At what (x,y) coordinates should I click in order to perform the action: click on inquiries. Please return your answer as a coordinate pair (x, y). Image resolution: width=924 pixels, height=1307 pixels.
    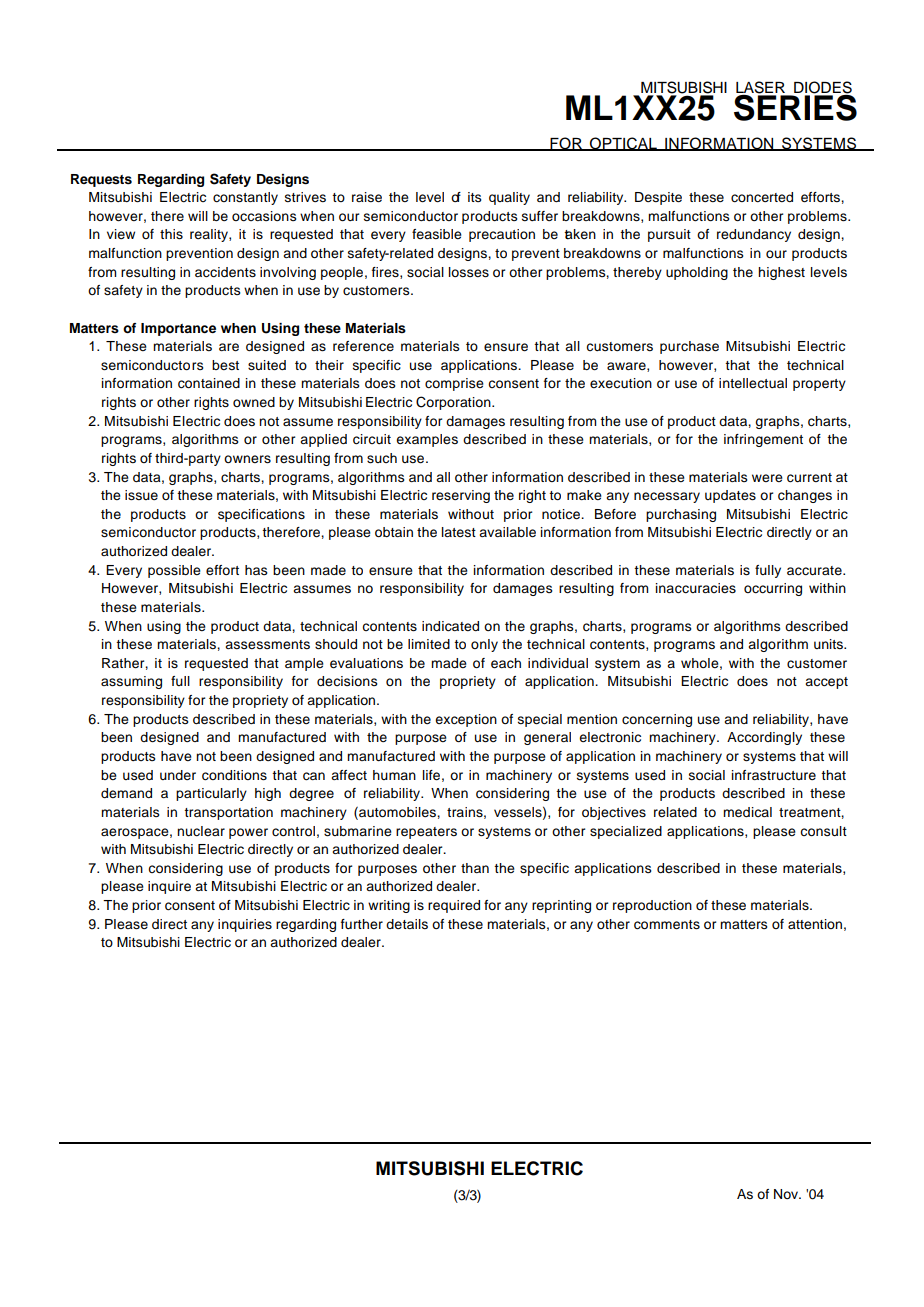
    Looking at the image, I should click on (245, 925).
